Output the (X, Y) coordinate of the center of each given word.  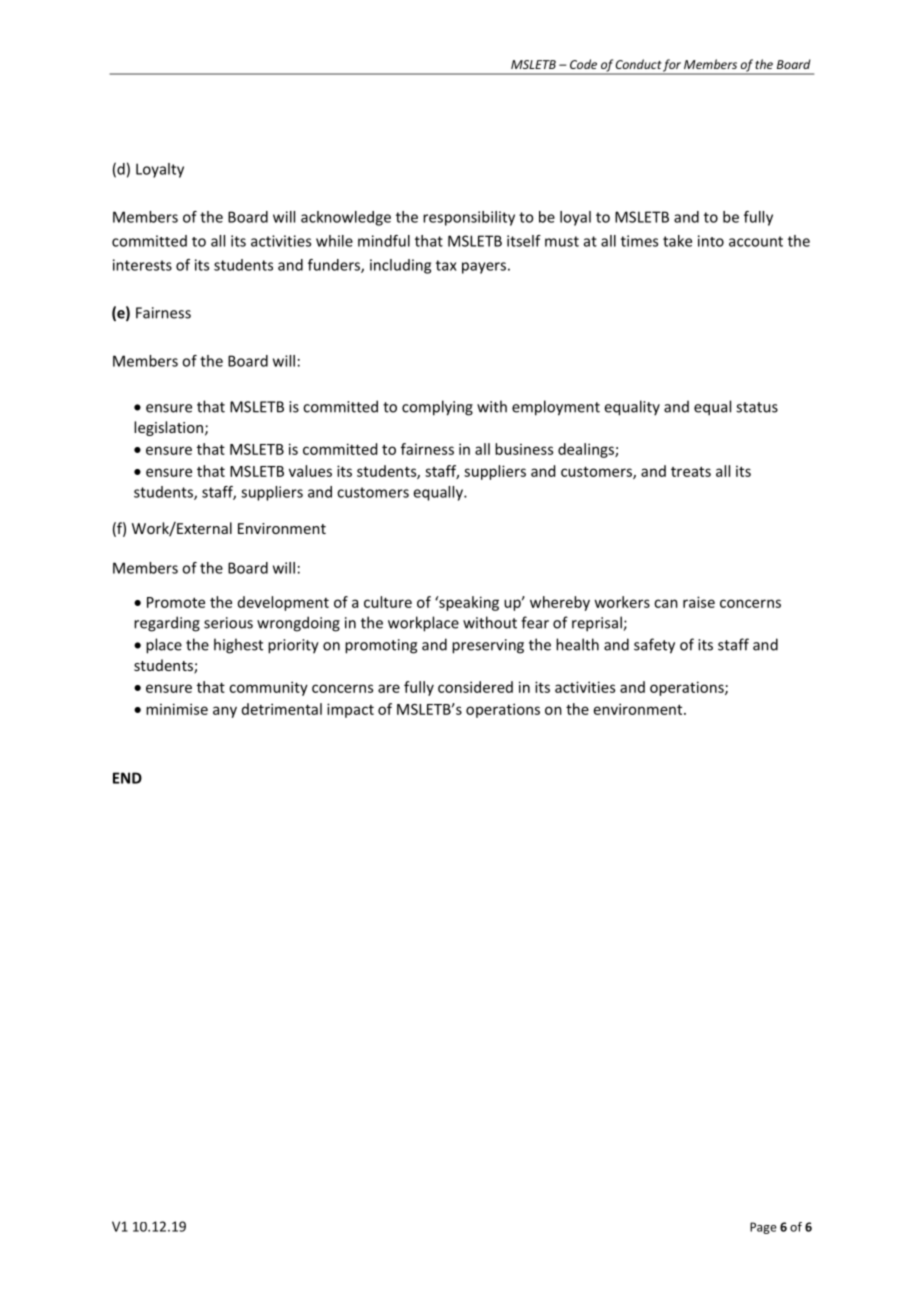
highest (238, 646)
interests (142, 265)
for (672, 66)
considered (475, 687)
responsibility (469, 218)
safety (654, 646)
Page (763, 1228)
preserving (488, 646)
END (127, 778)
